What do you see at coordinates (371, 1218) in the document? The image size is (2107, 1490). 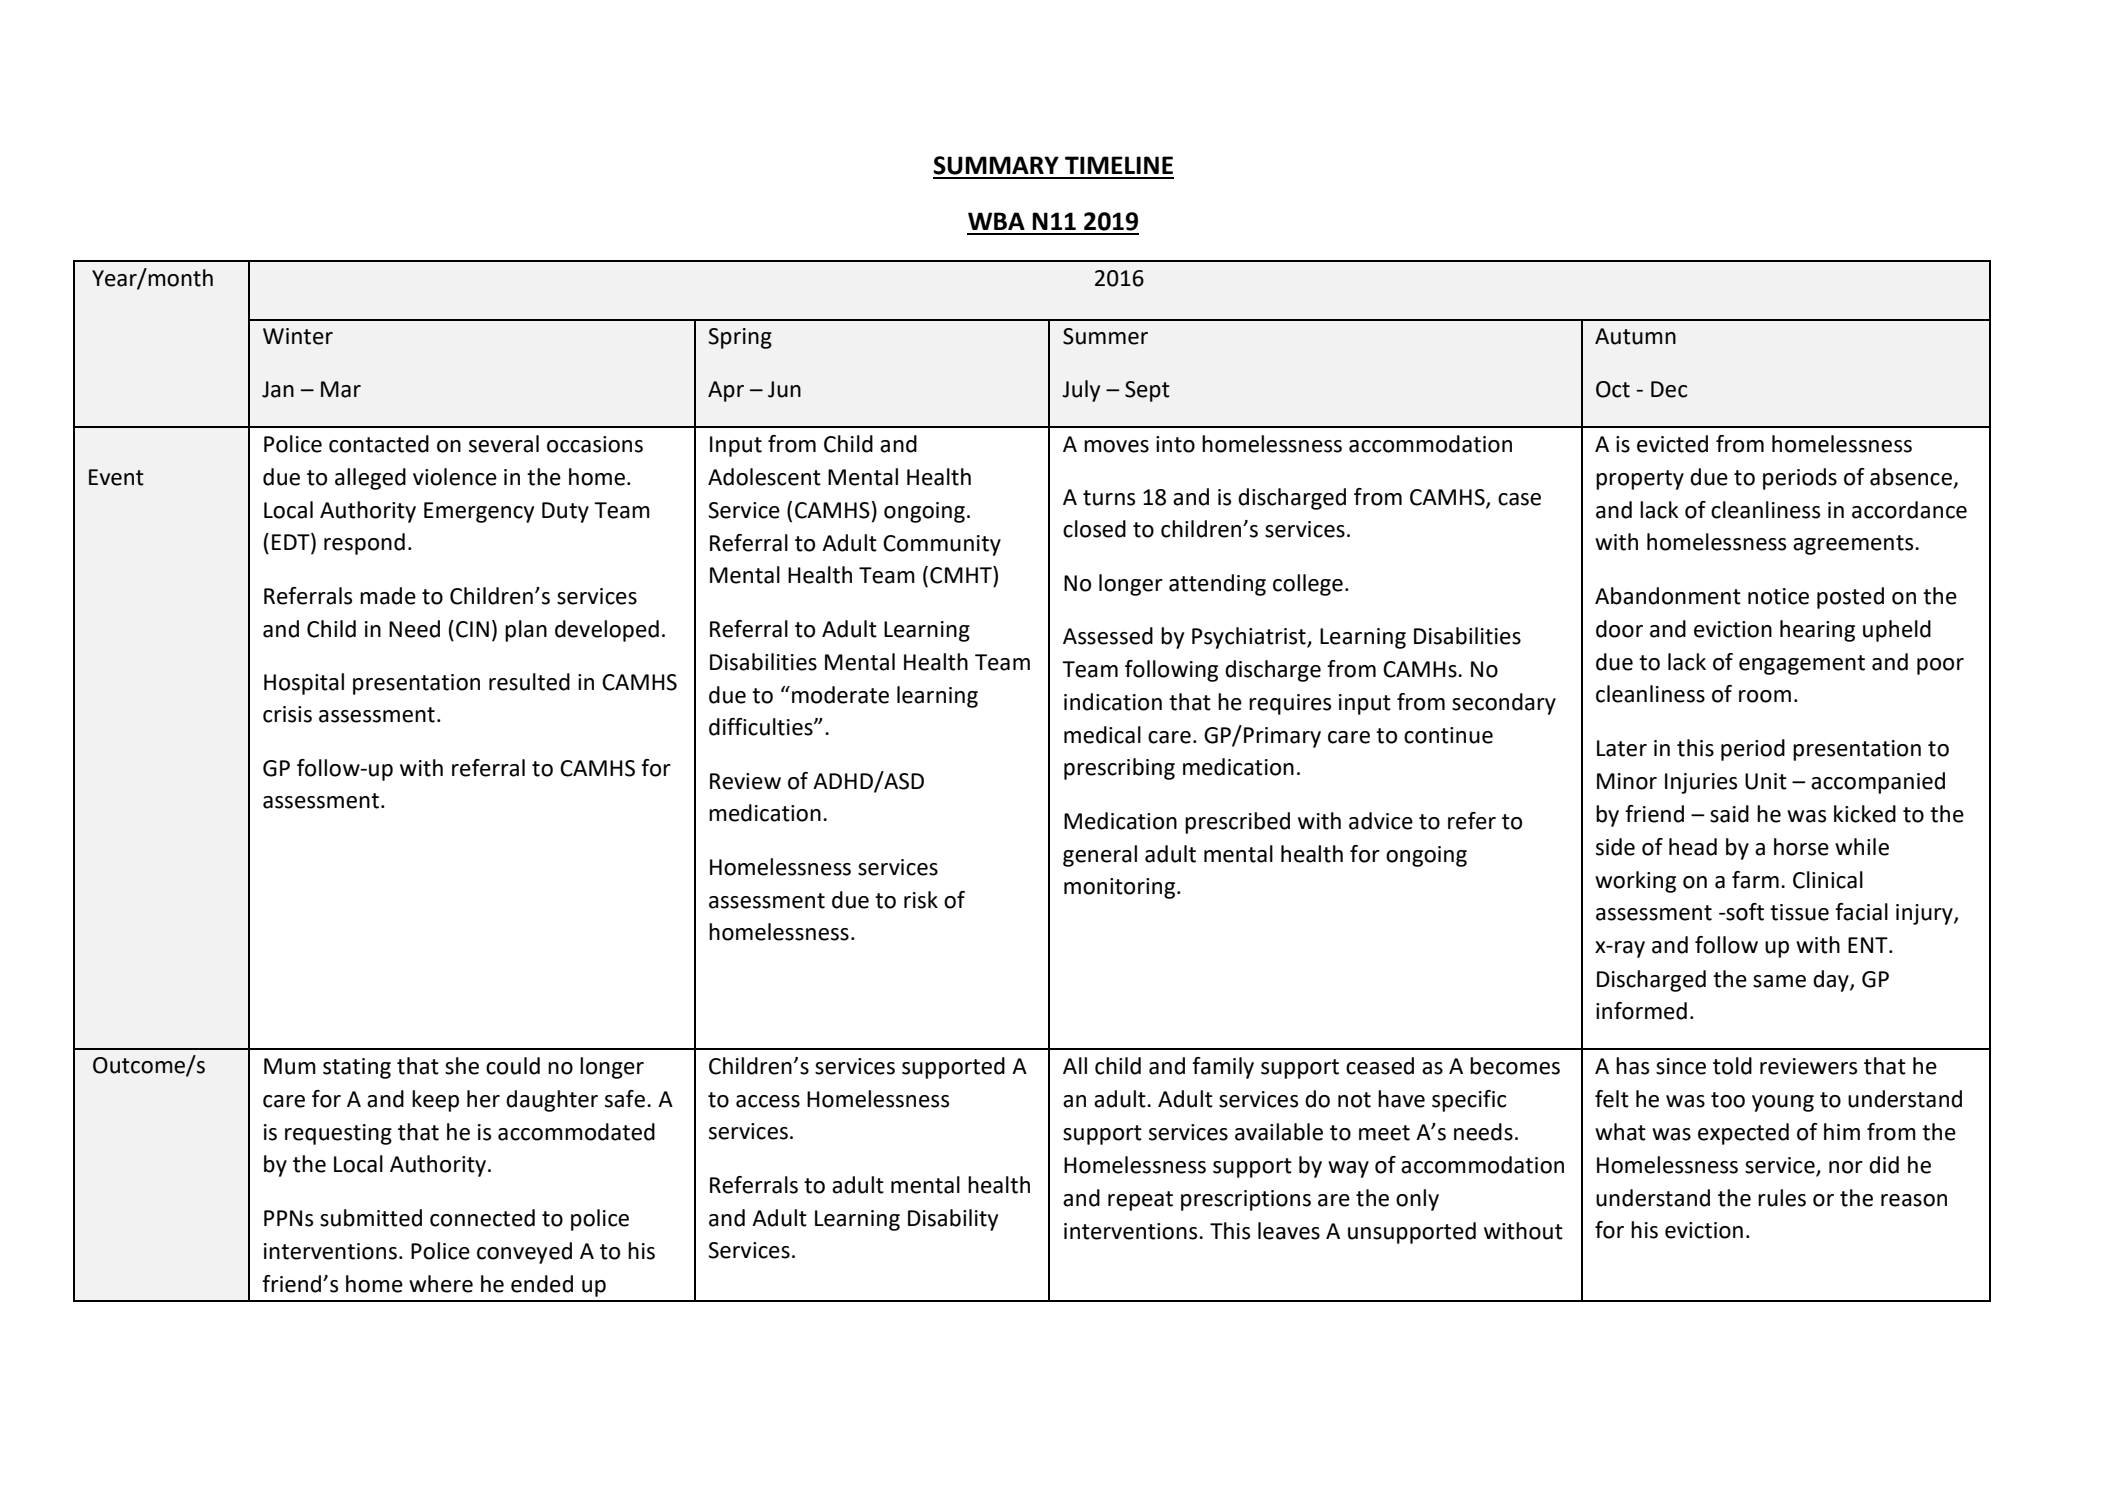 I see `submitted` at bounding box center [371, 1218].
